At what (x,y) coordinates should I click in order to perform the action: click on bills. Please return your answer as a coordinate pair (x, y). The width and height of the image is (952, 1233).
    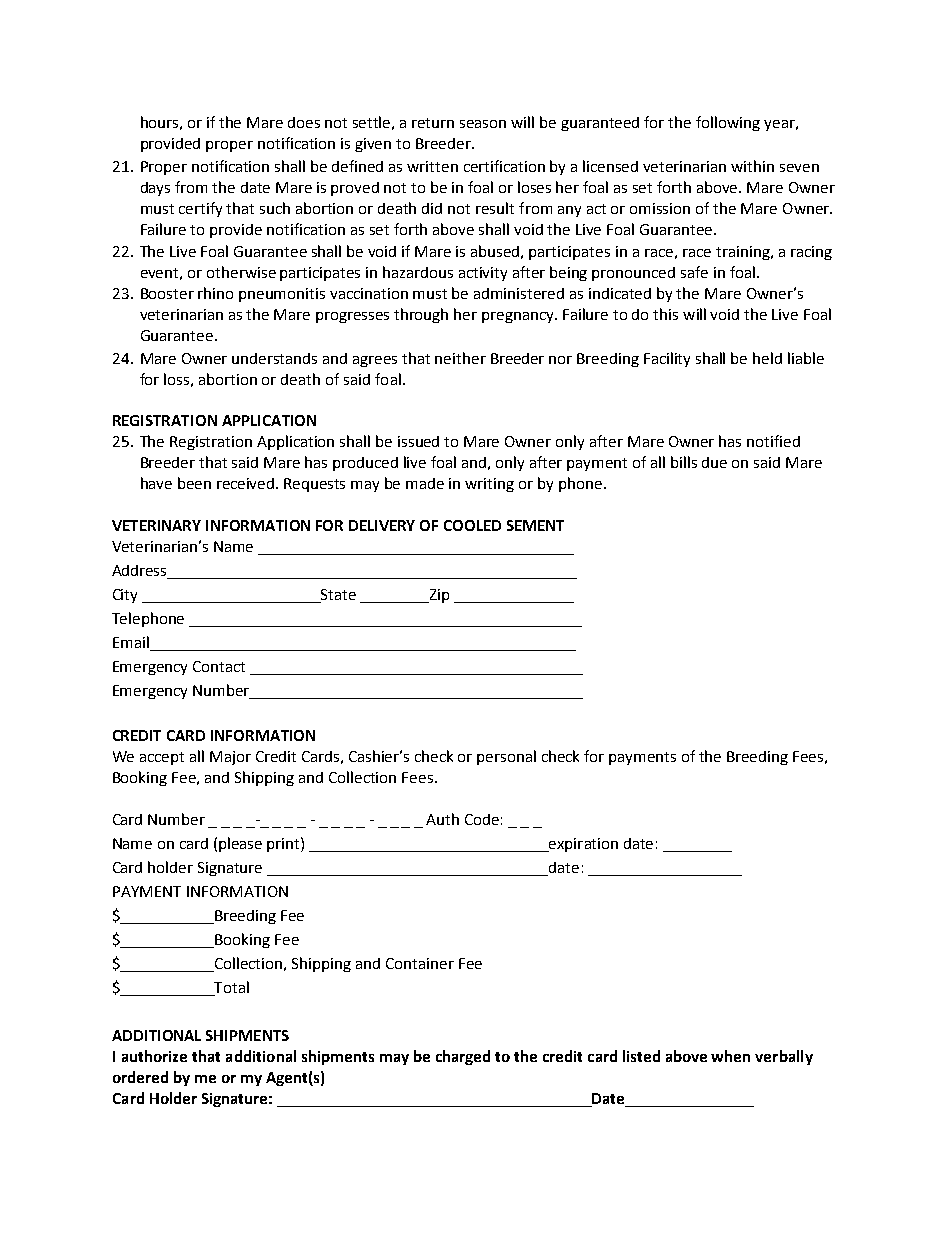
    Looking at the image, I should click on (684, 462).
